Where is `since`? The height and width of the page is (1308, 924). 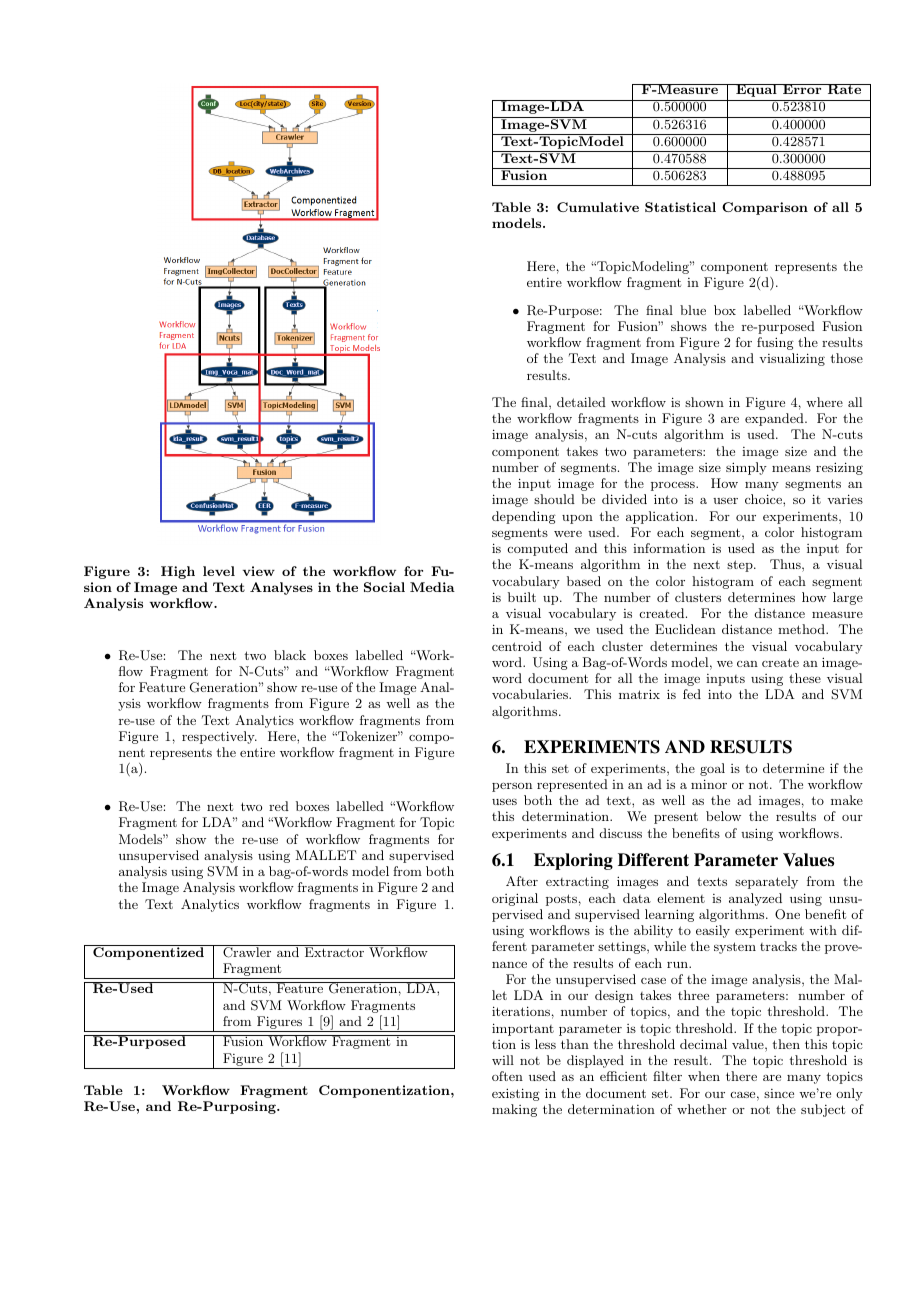 since is located at coordinates (779, 1093).
